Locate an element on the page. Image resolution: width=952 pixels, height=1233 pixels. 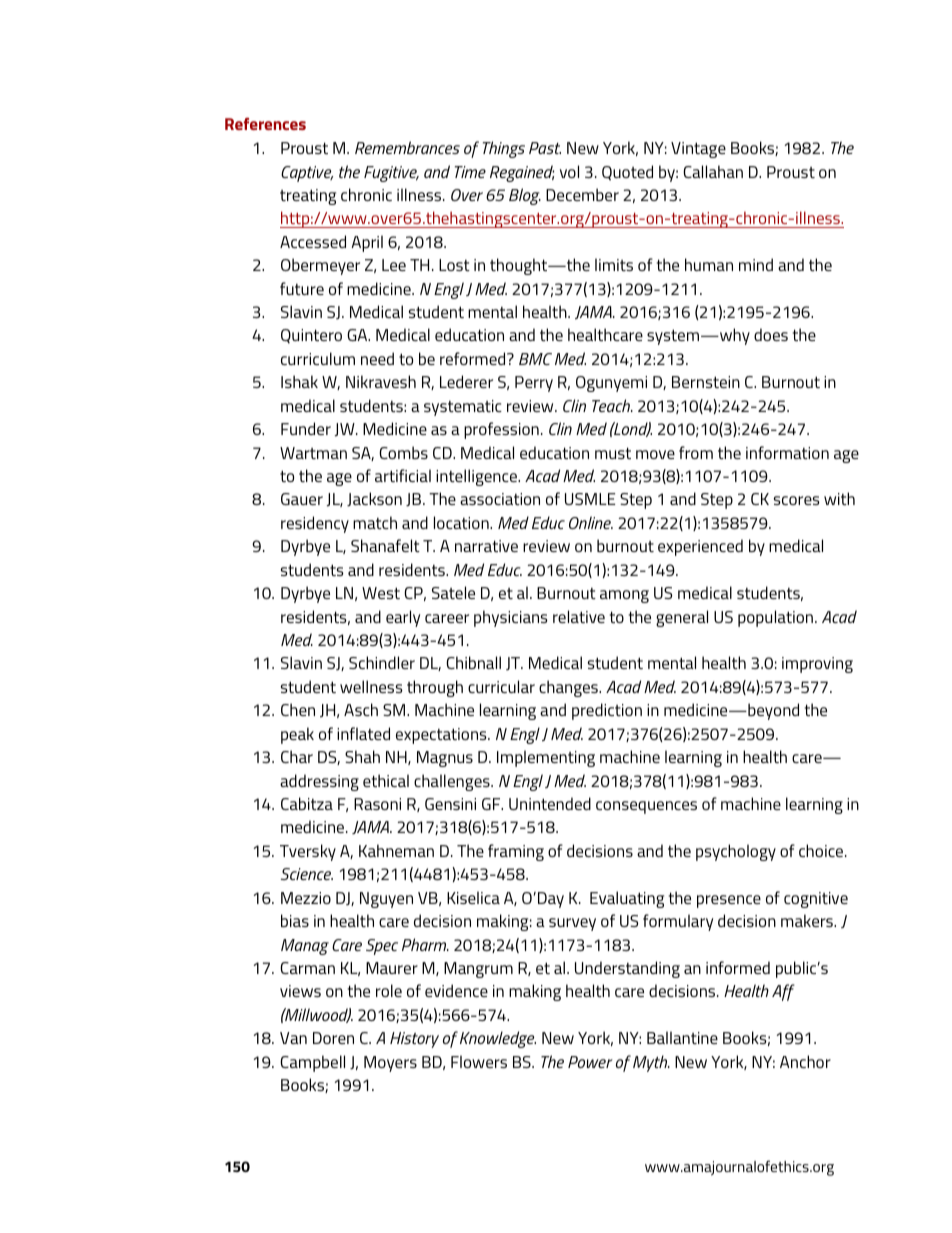
addressing is located at coordinates (319, 782).
